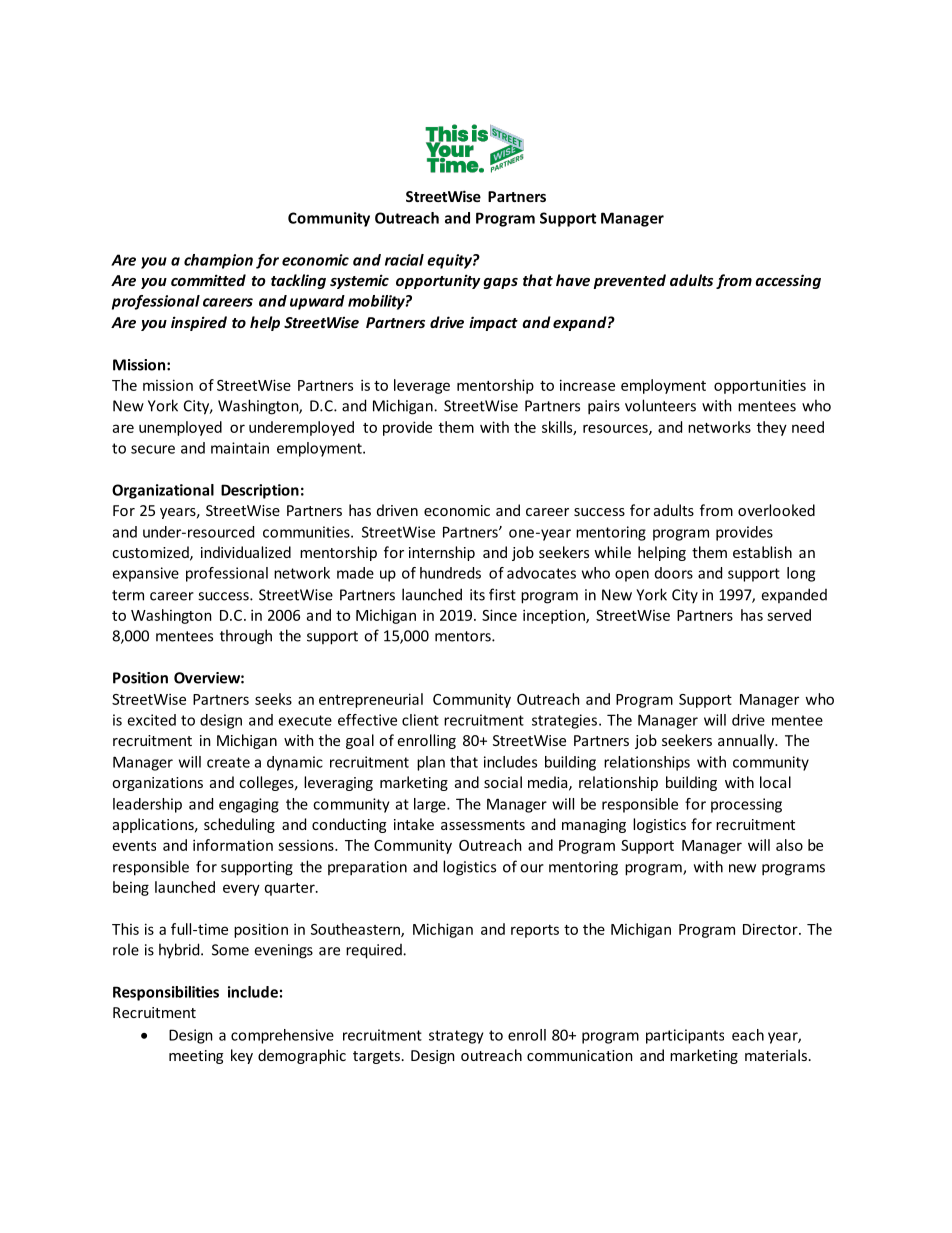 The image size is (952, 1233). What do you see at coordinates (438, 281) in the document?
I see `opportunity` at bounding box center [438, 281].
